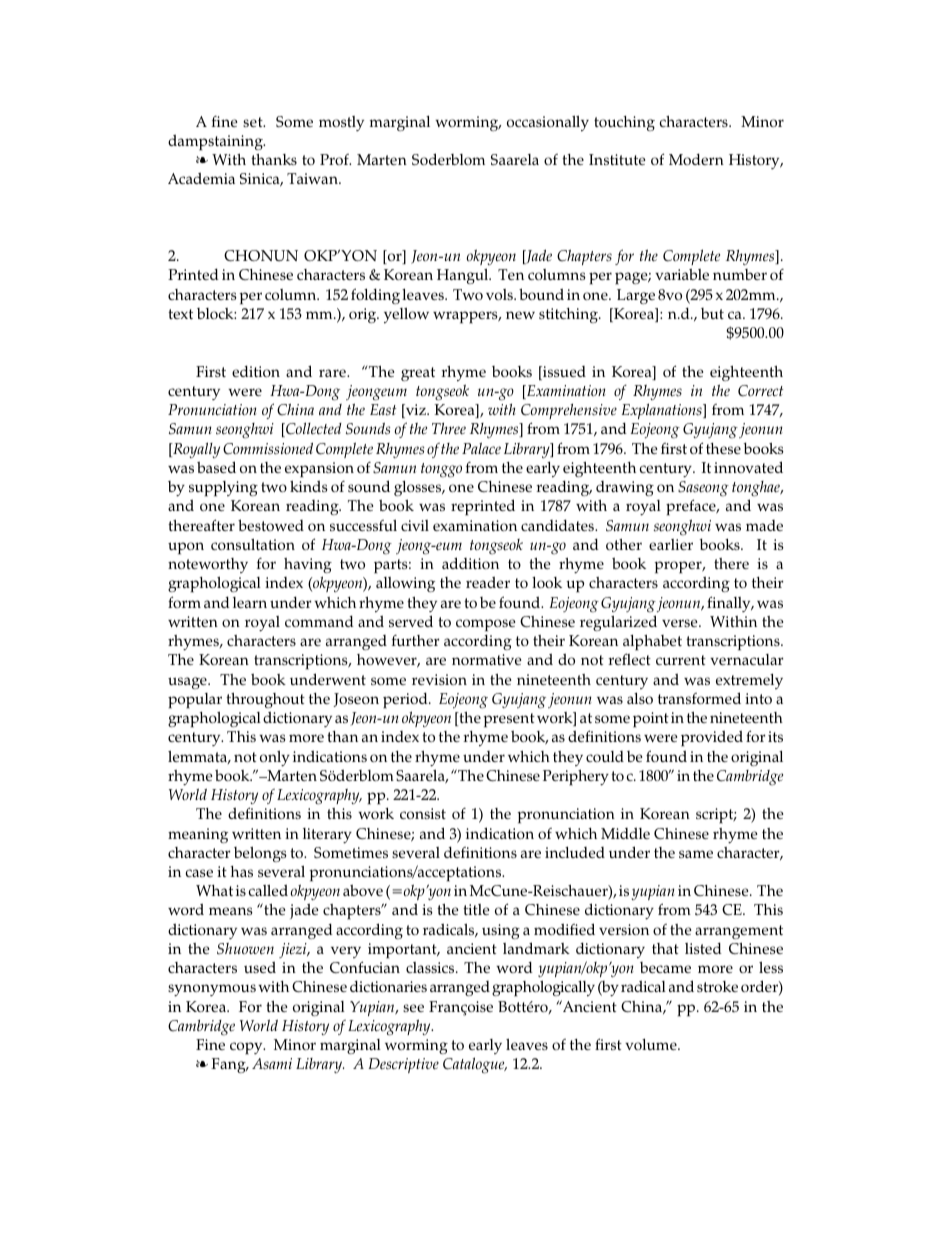 This screenshot has width=952, height=1233. I want to click on Palace, so click(481, 448).
